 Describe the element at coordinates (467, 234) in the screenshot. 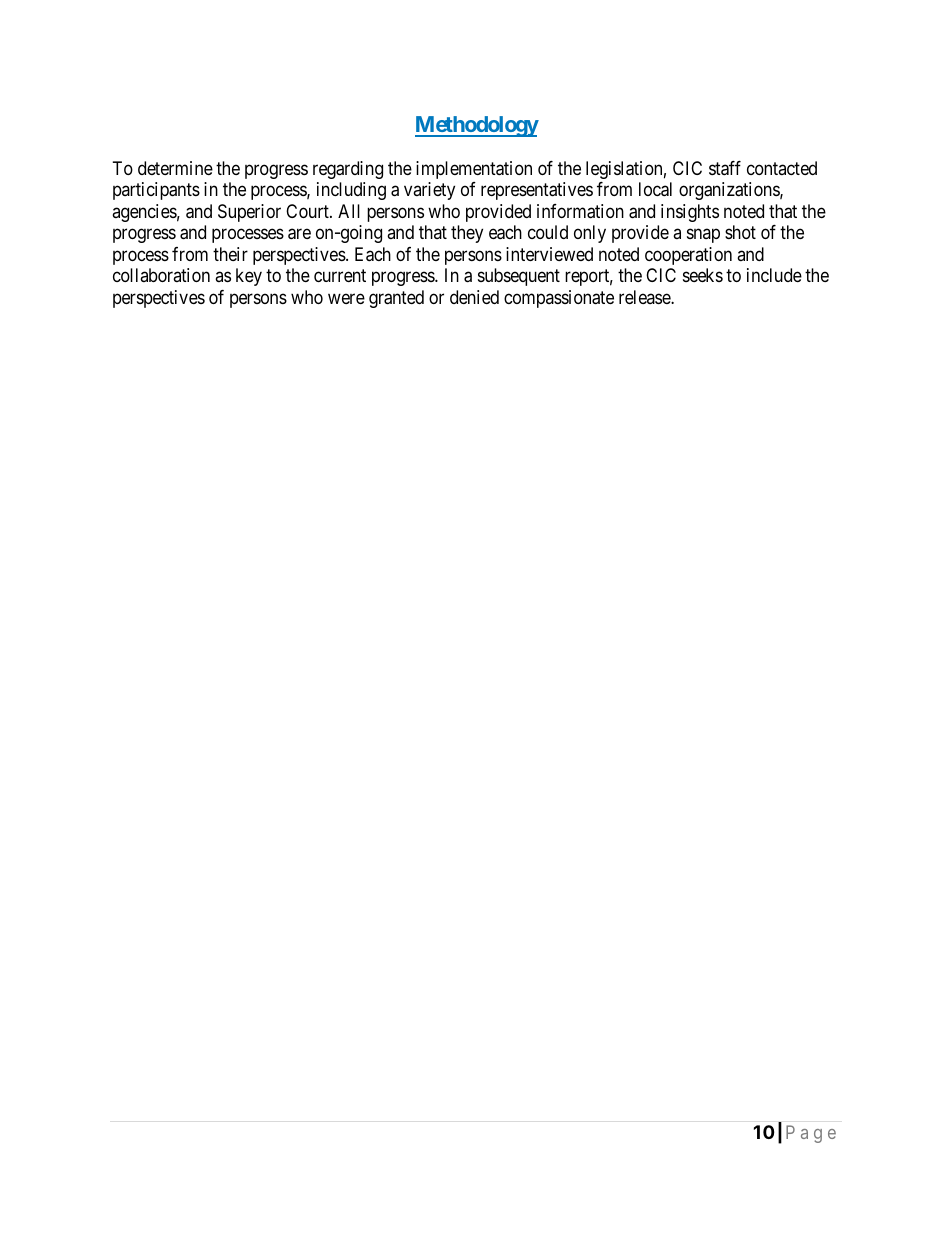

I see `they` at that location.
